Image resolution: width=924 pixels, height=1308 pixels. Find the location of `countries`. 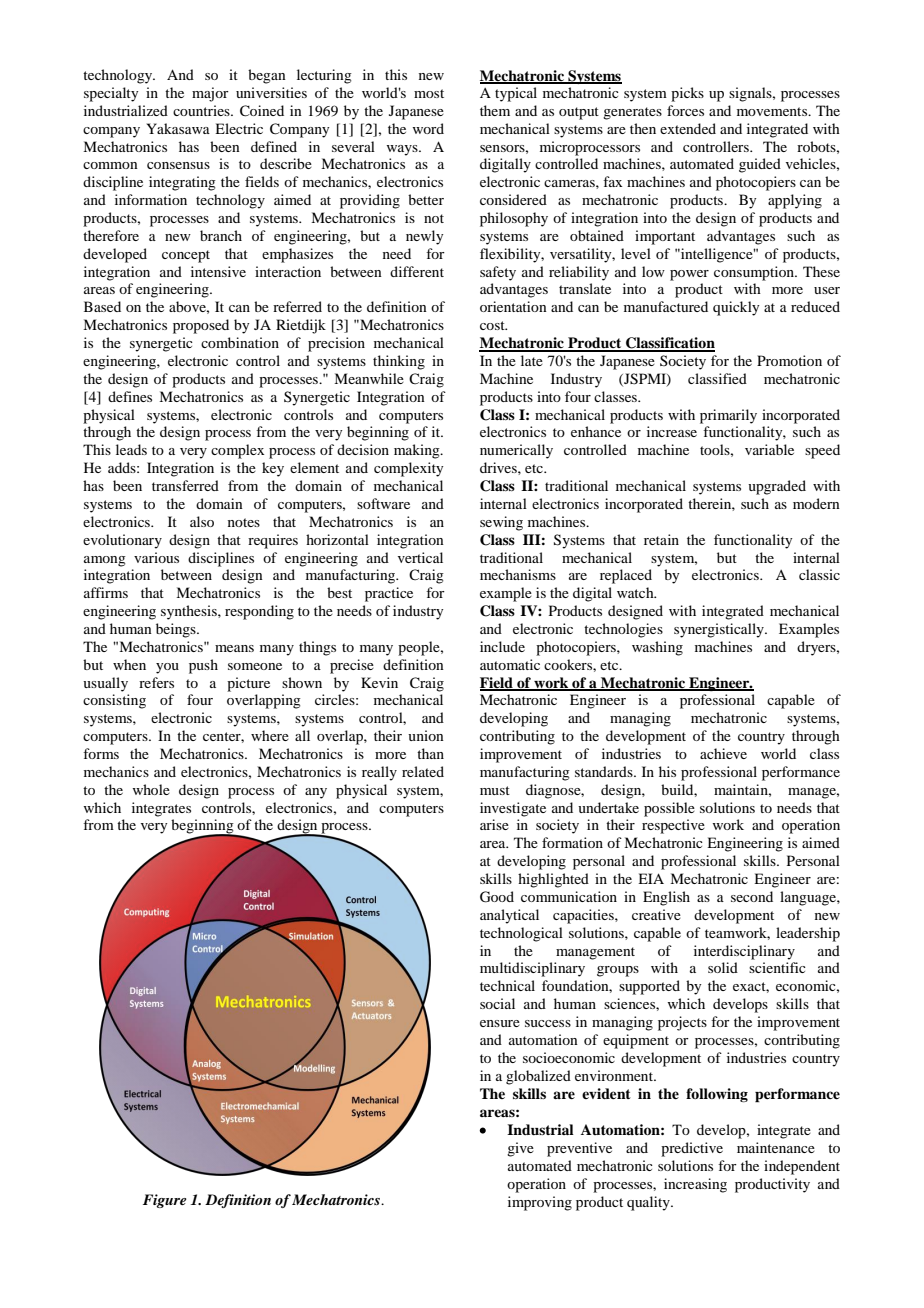

countries is located at coordinates (202, 110).
